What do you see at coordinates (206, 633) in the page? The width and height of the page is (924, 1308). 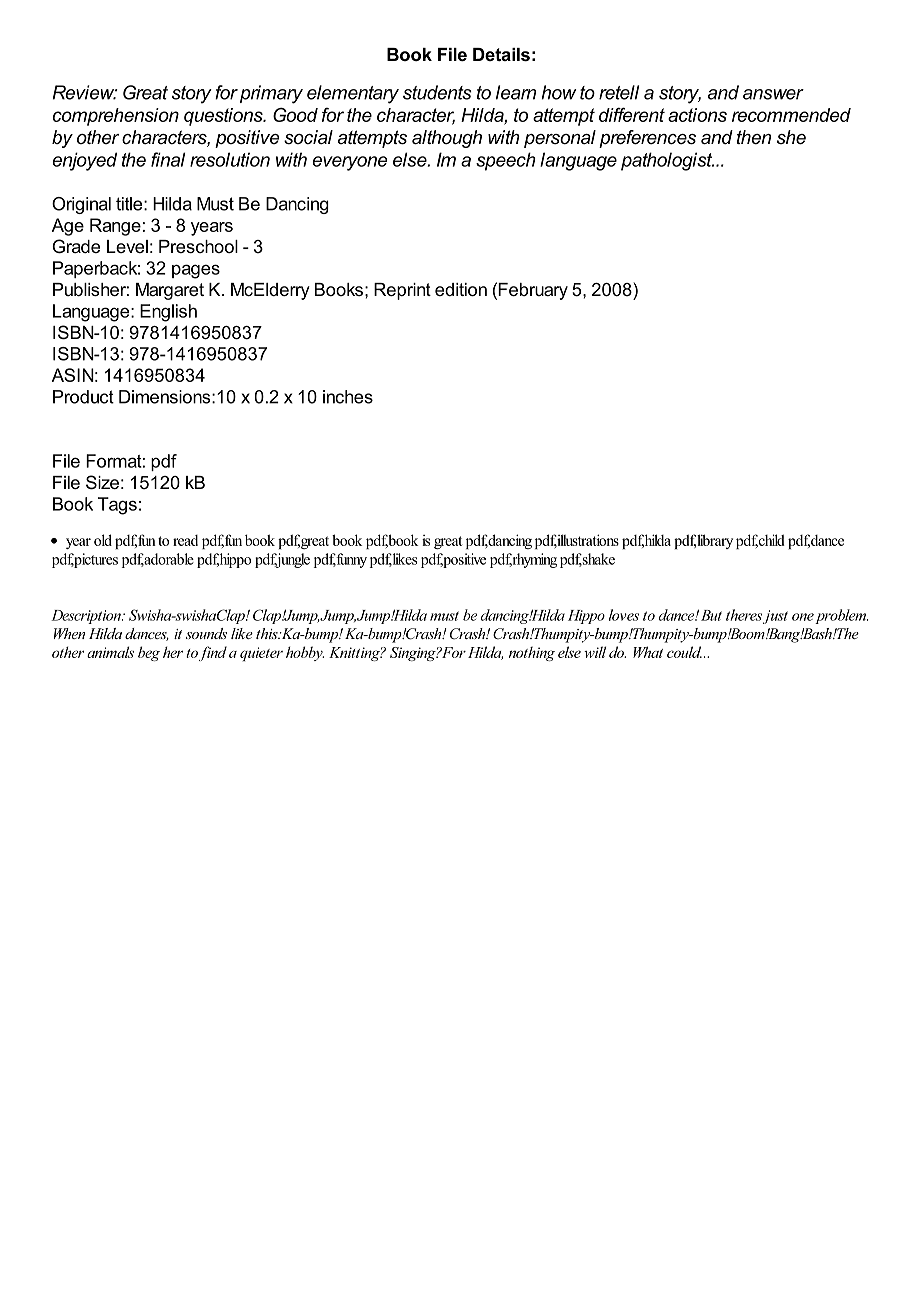 I see `sounds` at bounding box center [206, 633].
